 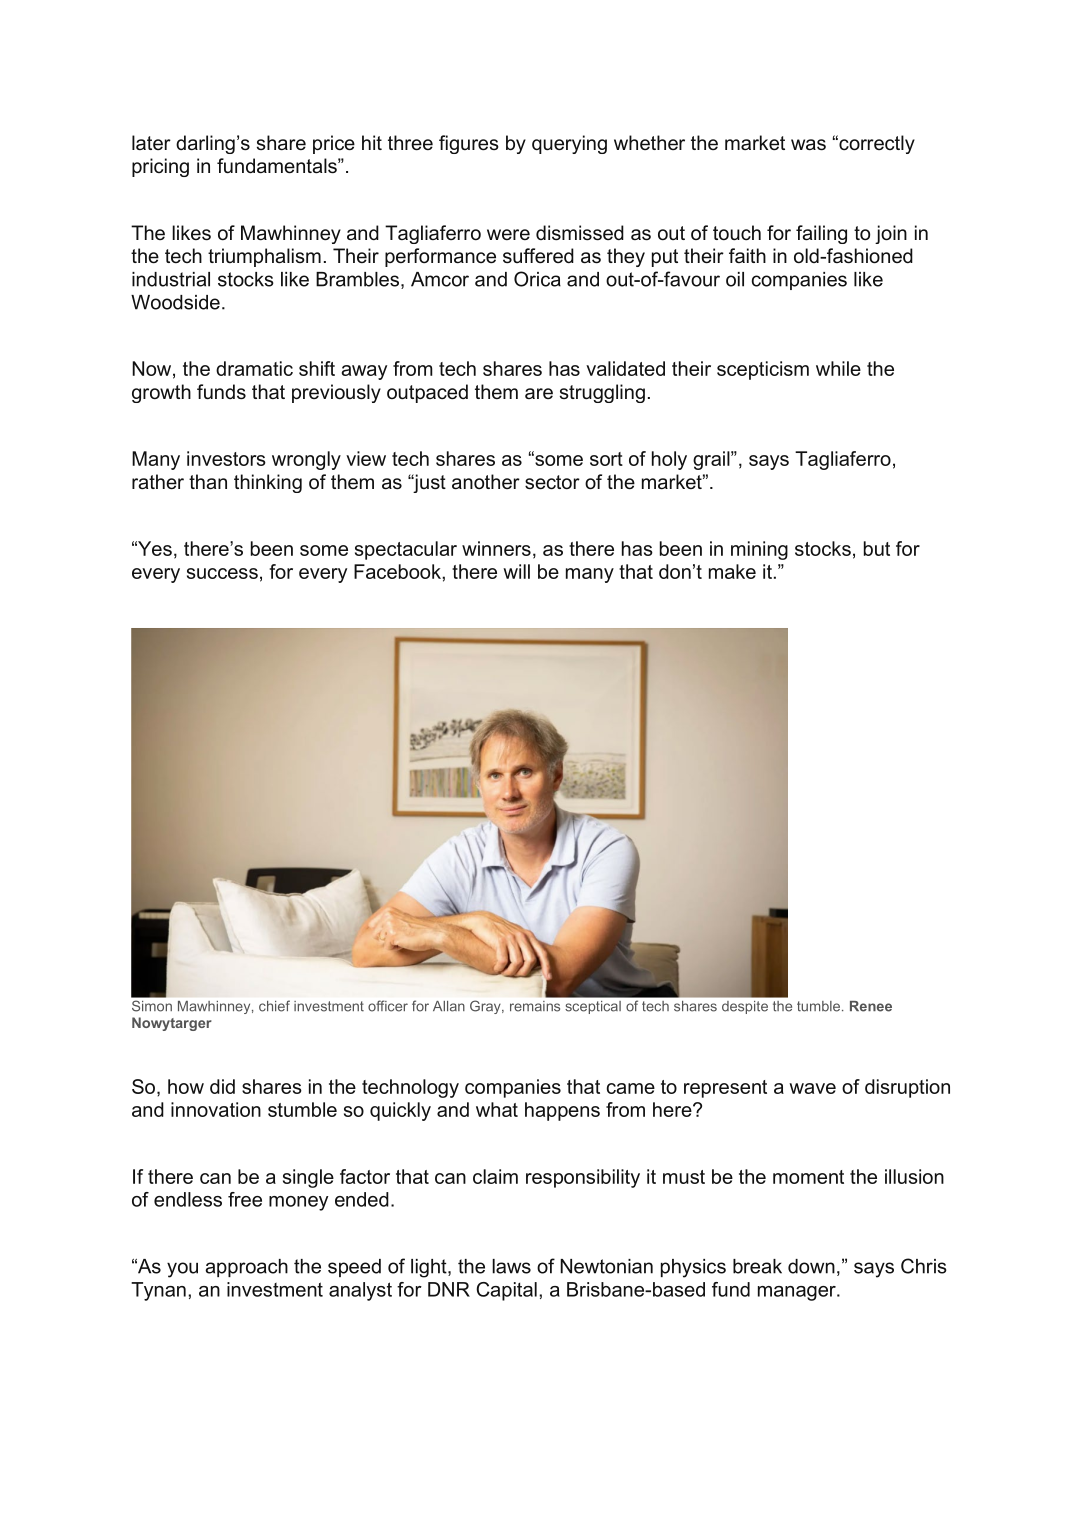 I want to click on laws, so click(x=511, y=1266).
